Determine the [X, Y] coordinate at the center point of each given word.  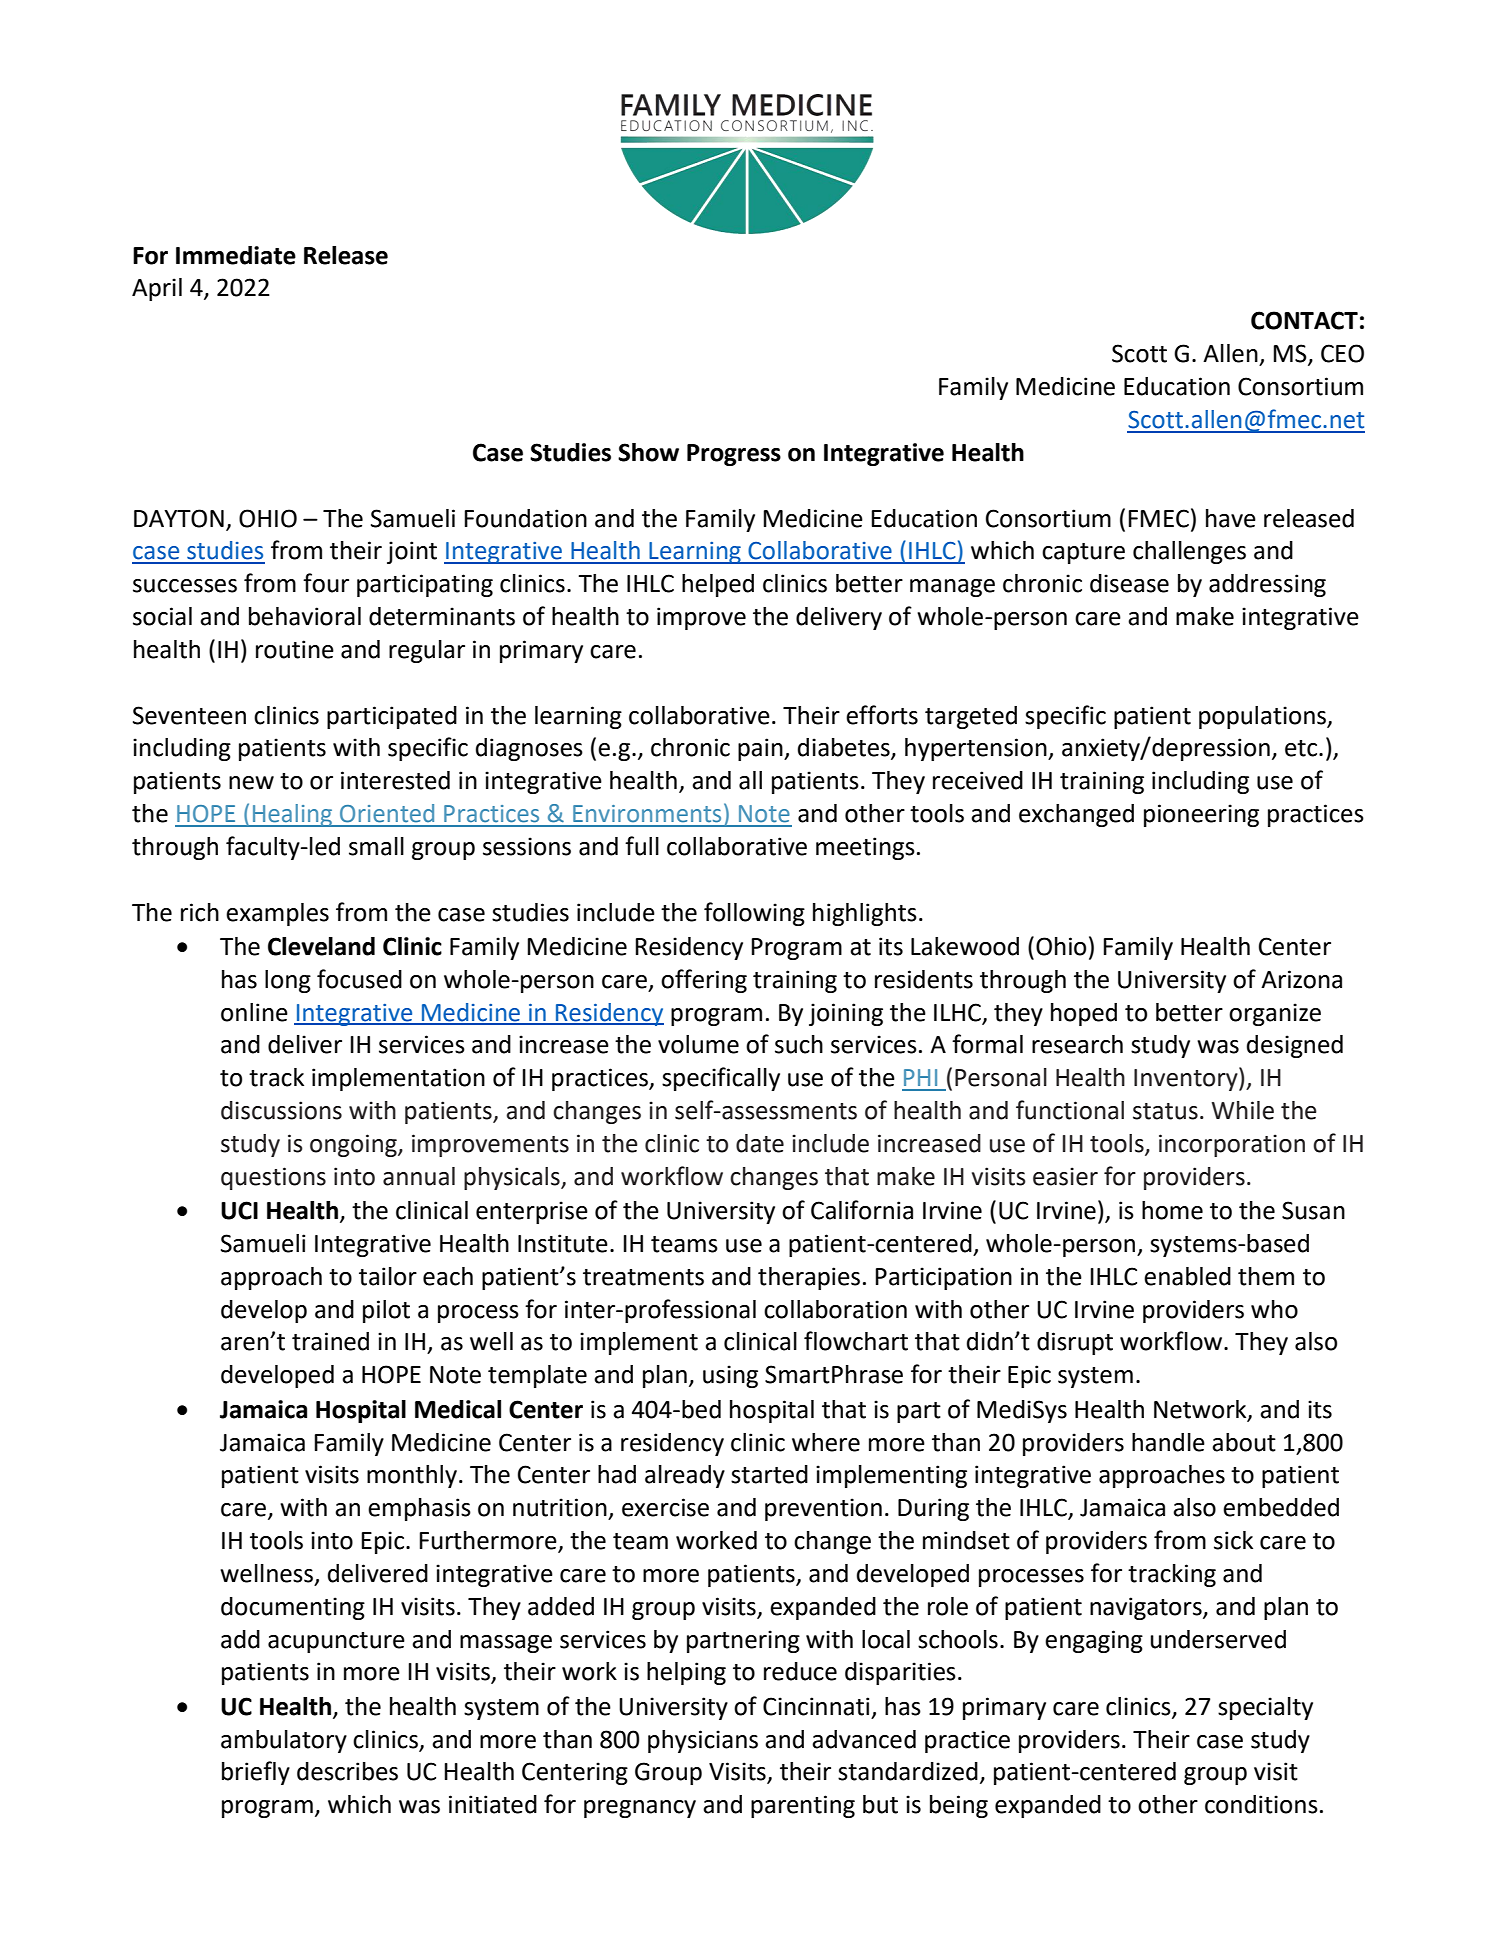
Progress [734, 455]
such [799, 1044]
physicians [703, 1741]
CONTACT [1304, 320]
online [254, 1012]
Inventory [1187, 1079]
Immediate [236, 255]
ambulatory [284, 1741]
